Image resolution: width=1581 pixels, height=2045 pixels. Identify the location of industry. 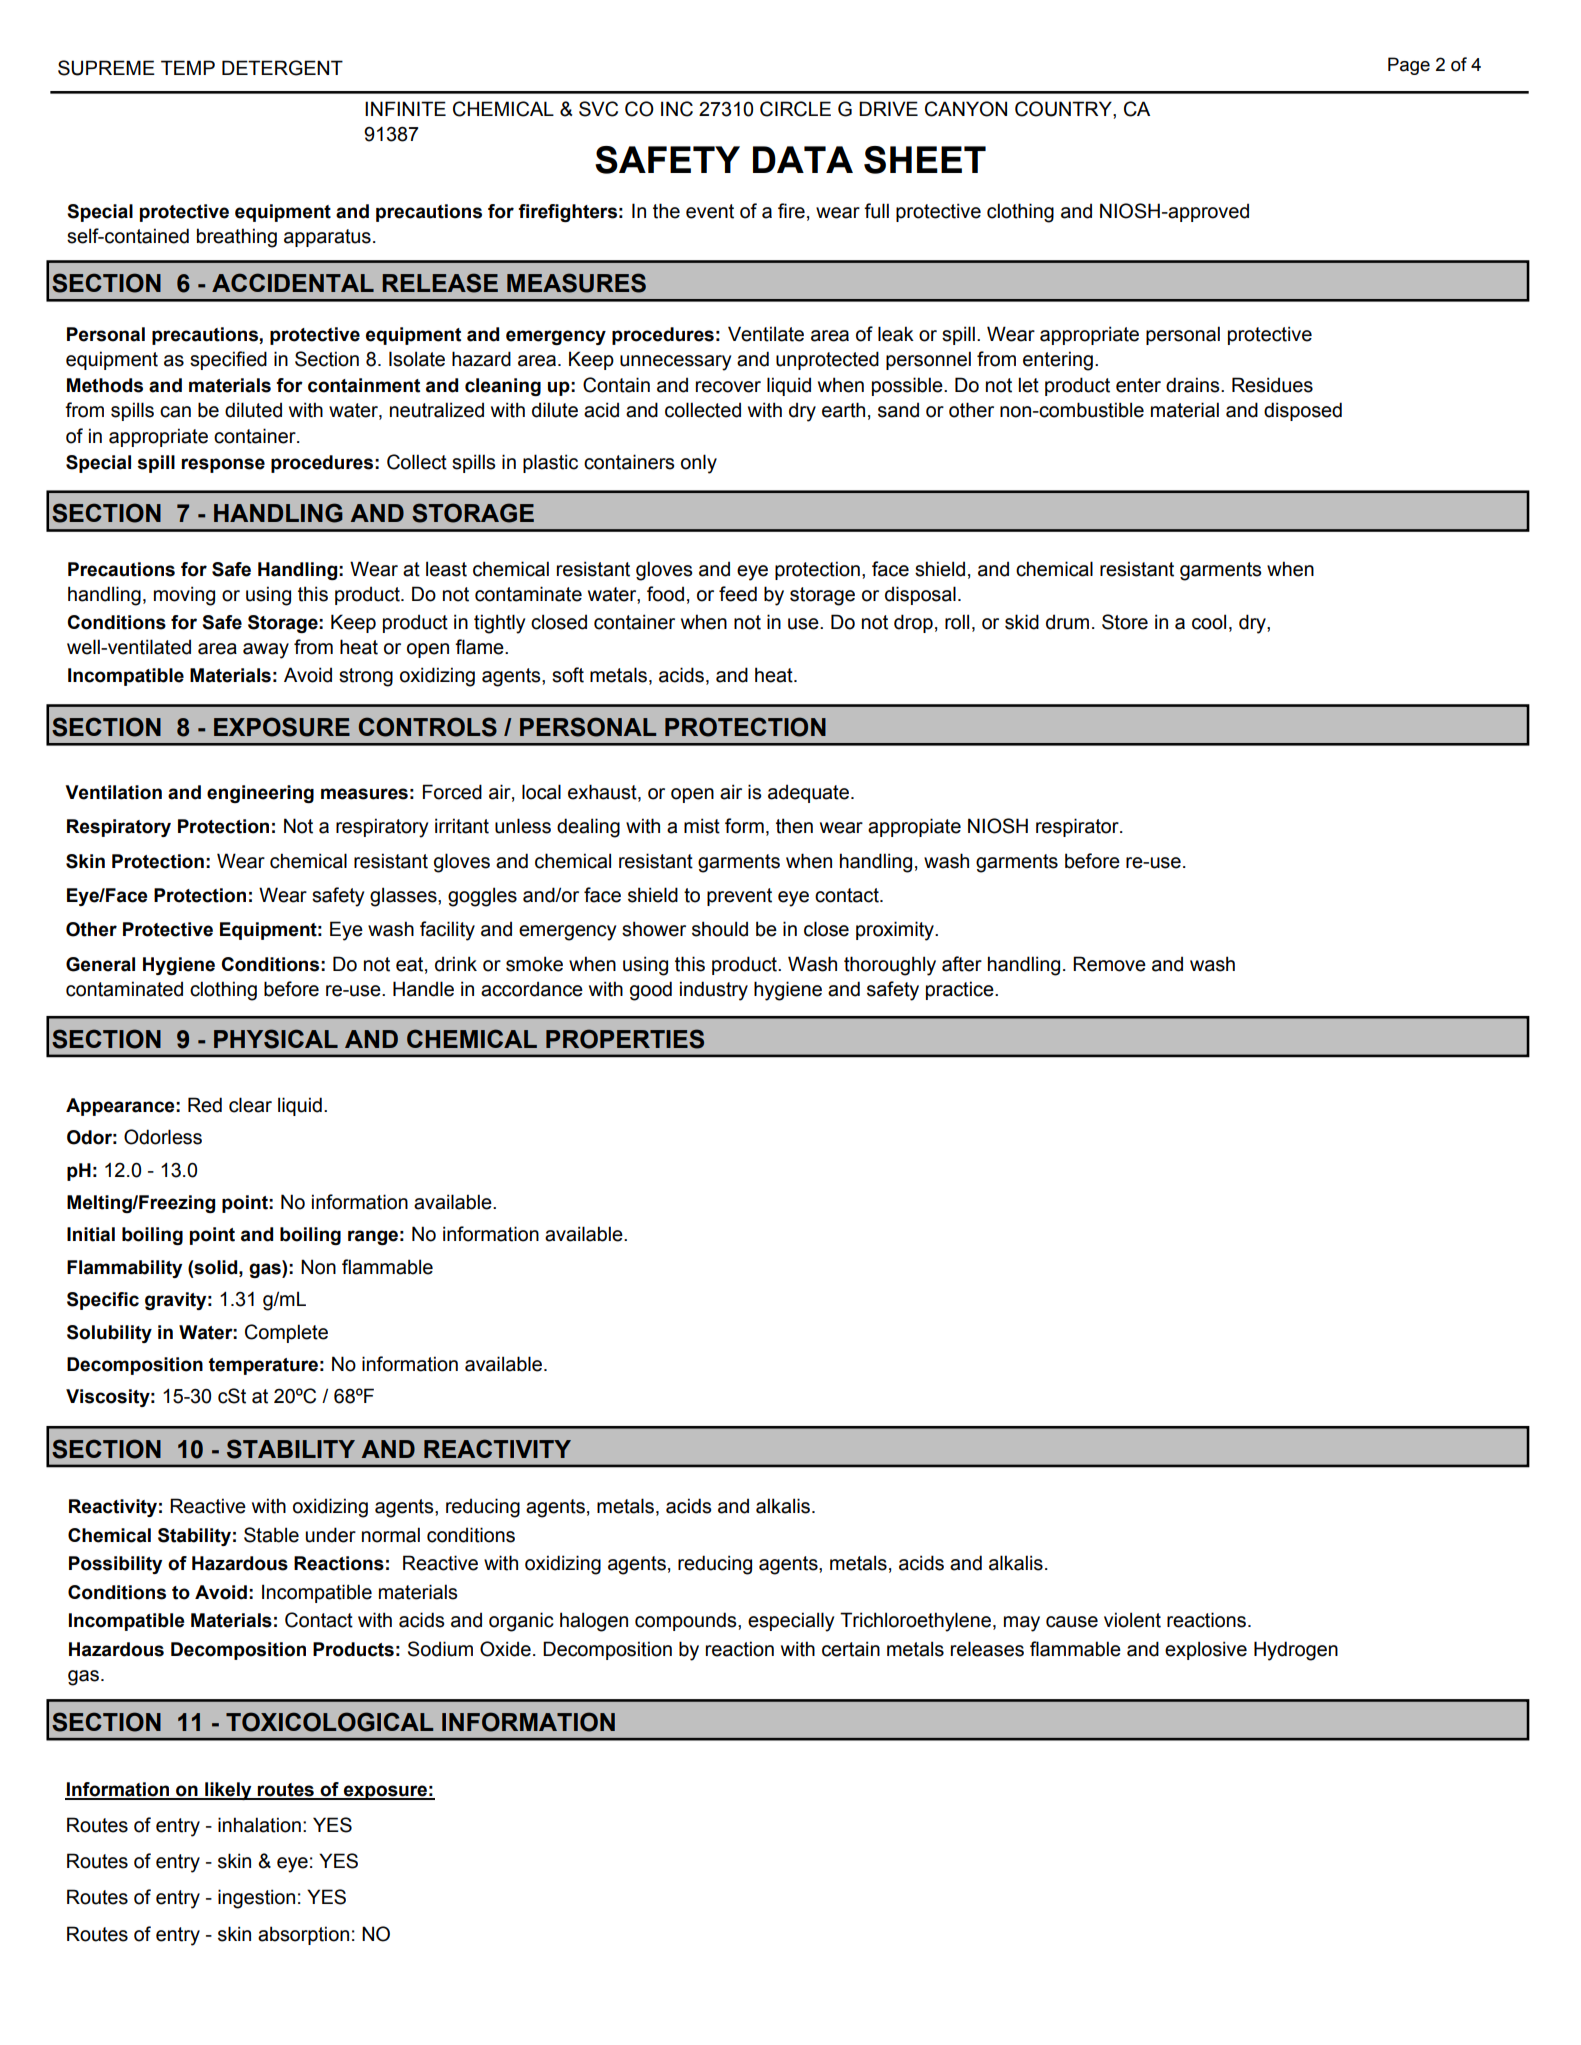
(714, 991).
